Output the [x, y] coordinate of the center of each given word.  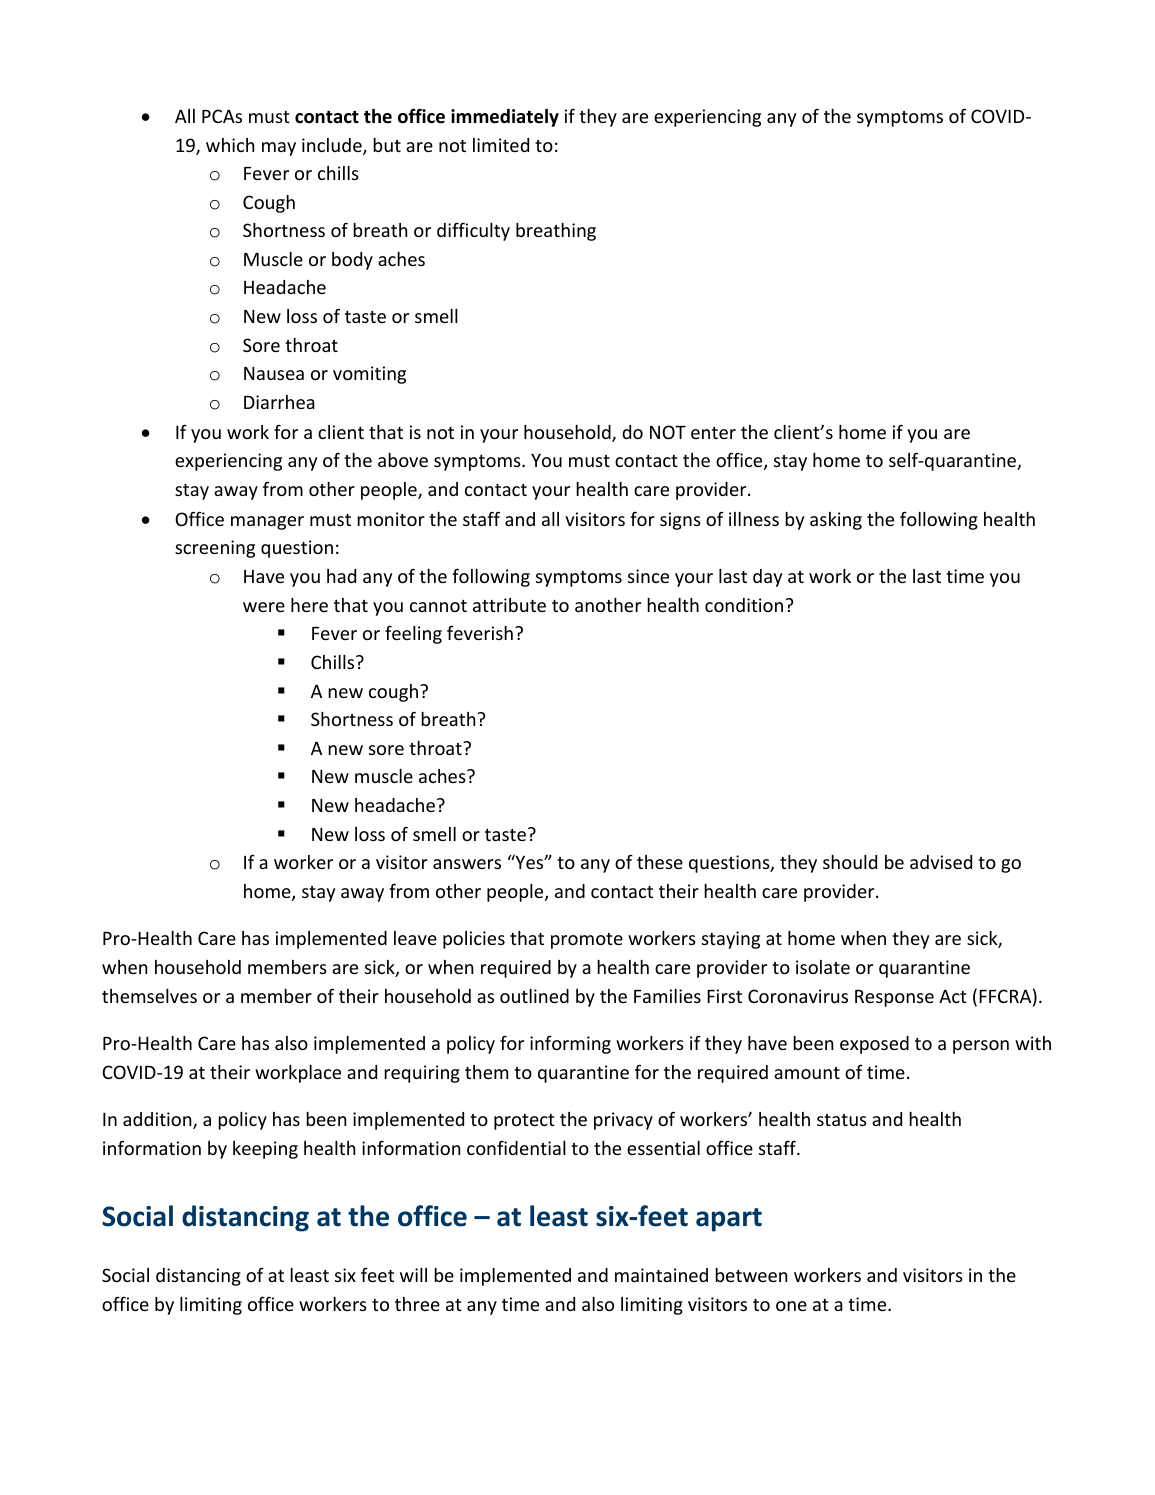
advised [941, 862]
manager [267, 523]
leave [415, 938]
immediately [505, 118]
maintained [661, 1275]
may [279, 149]
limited [501, 145]
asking [836, 521]
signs [680, 521]
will [413, 1275]
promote [587, 941]
